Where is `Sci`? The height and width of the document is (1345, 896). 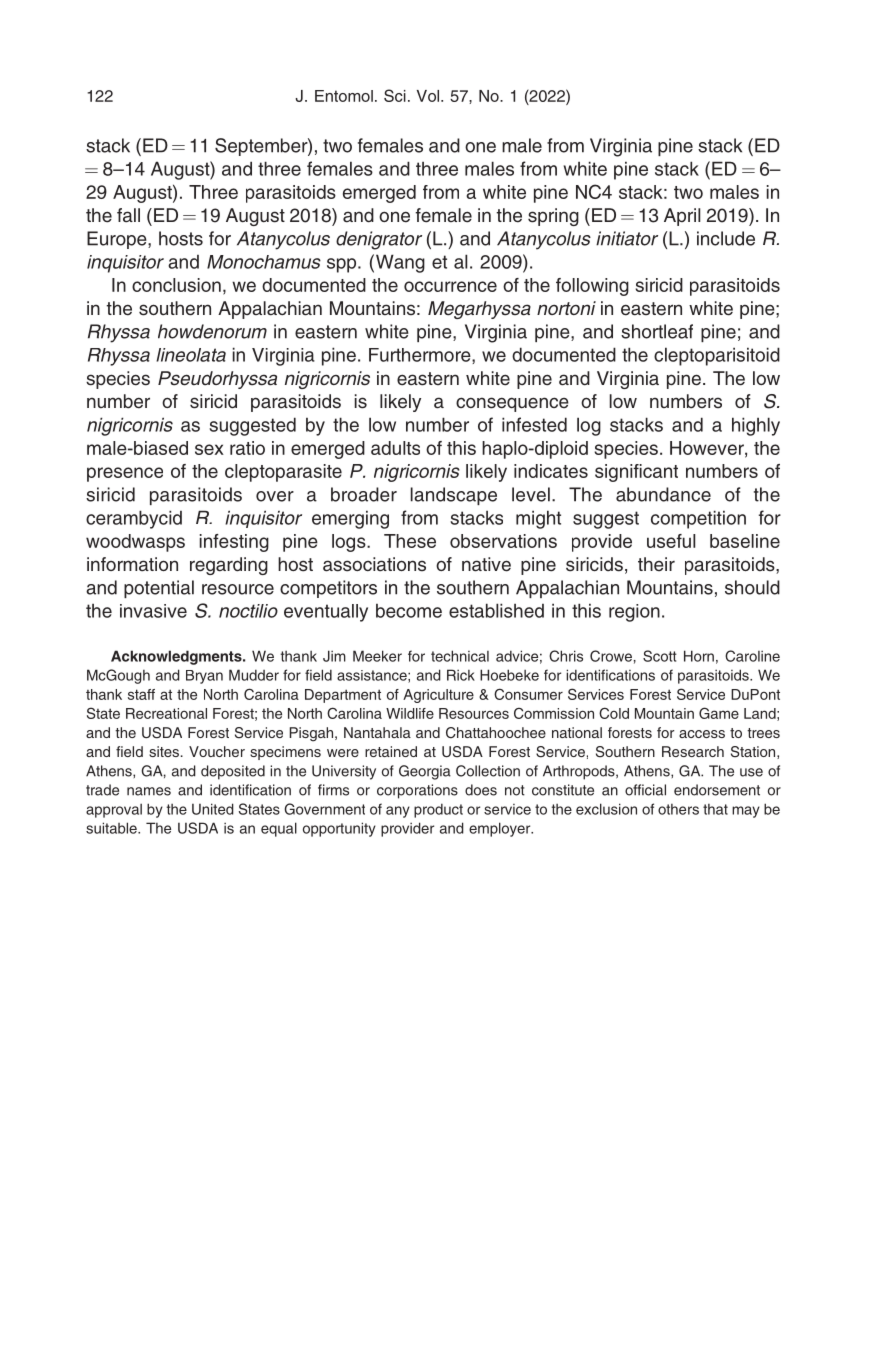 Sci is located at coordinates (395, 95).
